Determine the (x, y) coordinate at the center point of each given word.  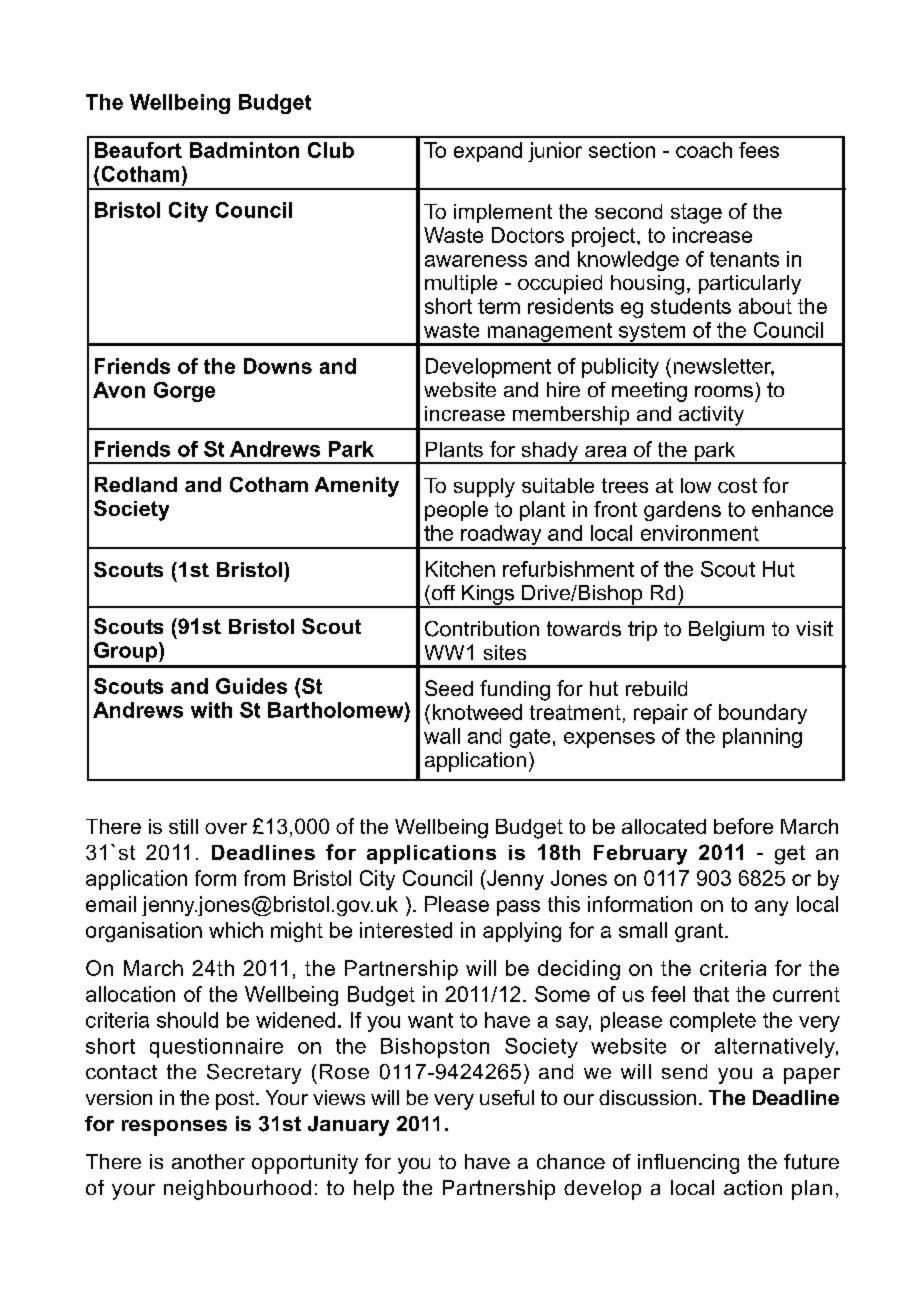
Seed (449, 688)
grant (700, 932)
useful (507, 1097)
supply (484, 488)
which (236, 930)
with (211, 710)
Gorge (184, 392)
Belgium (726, 631)
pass (518, 908)
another (208, 1161)
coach (704, 150)
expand (488, 152)
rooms (724, 392)
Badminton (244, 150)
